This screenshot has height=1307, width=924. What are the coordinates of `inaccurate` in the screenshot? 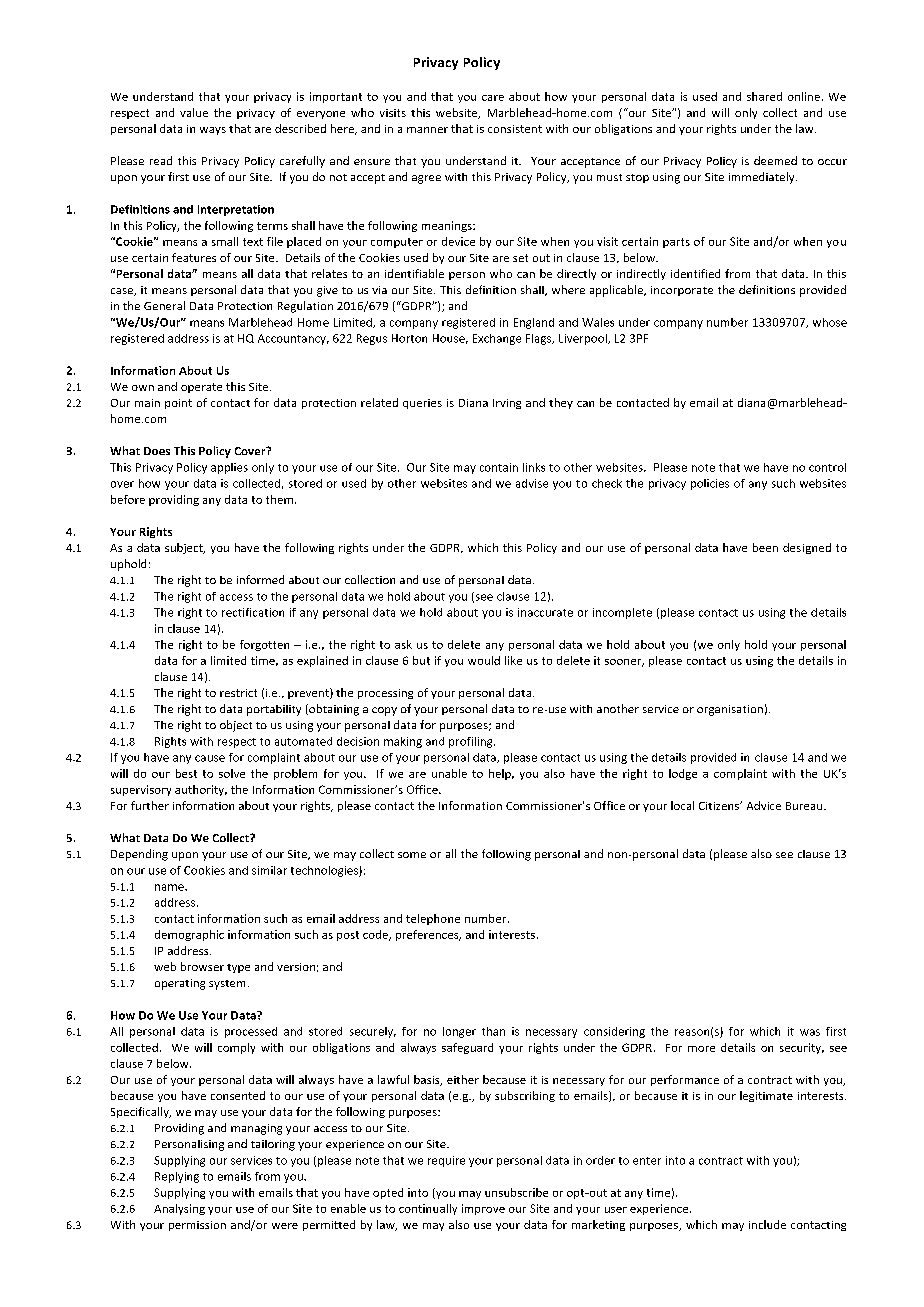 It's located at (545, 612).
